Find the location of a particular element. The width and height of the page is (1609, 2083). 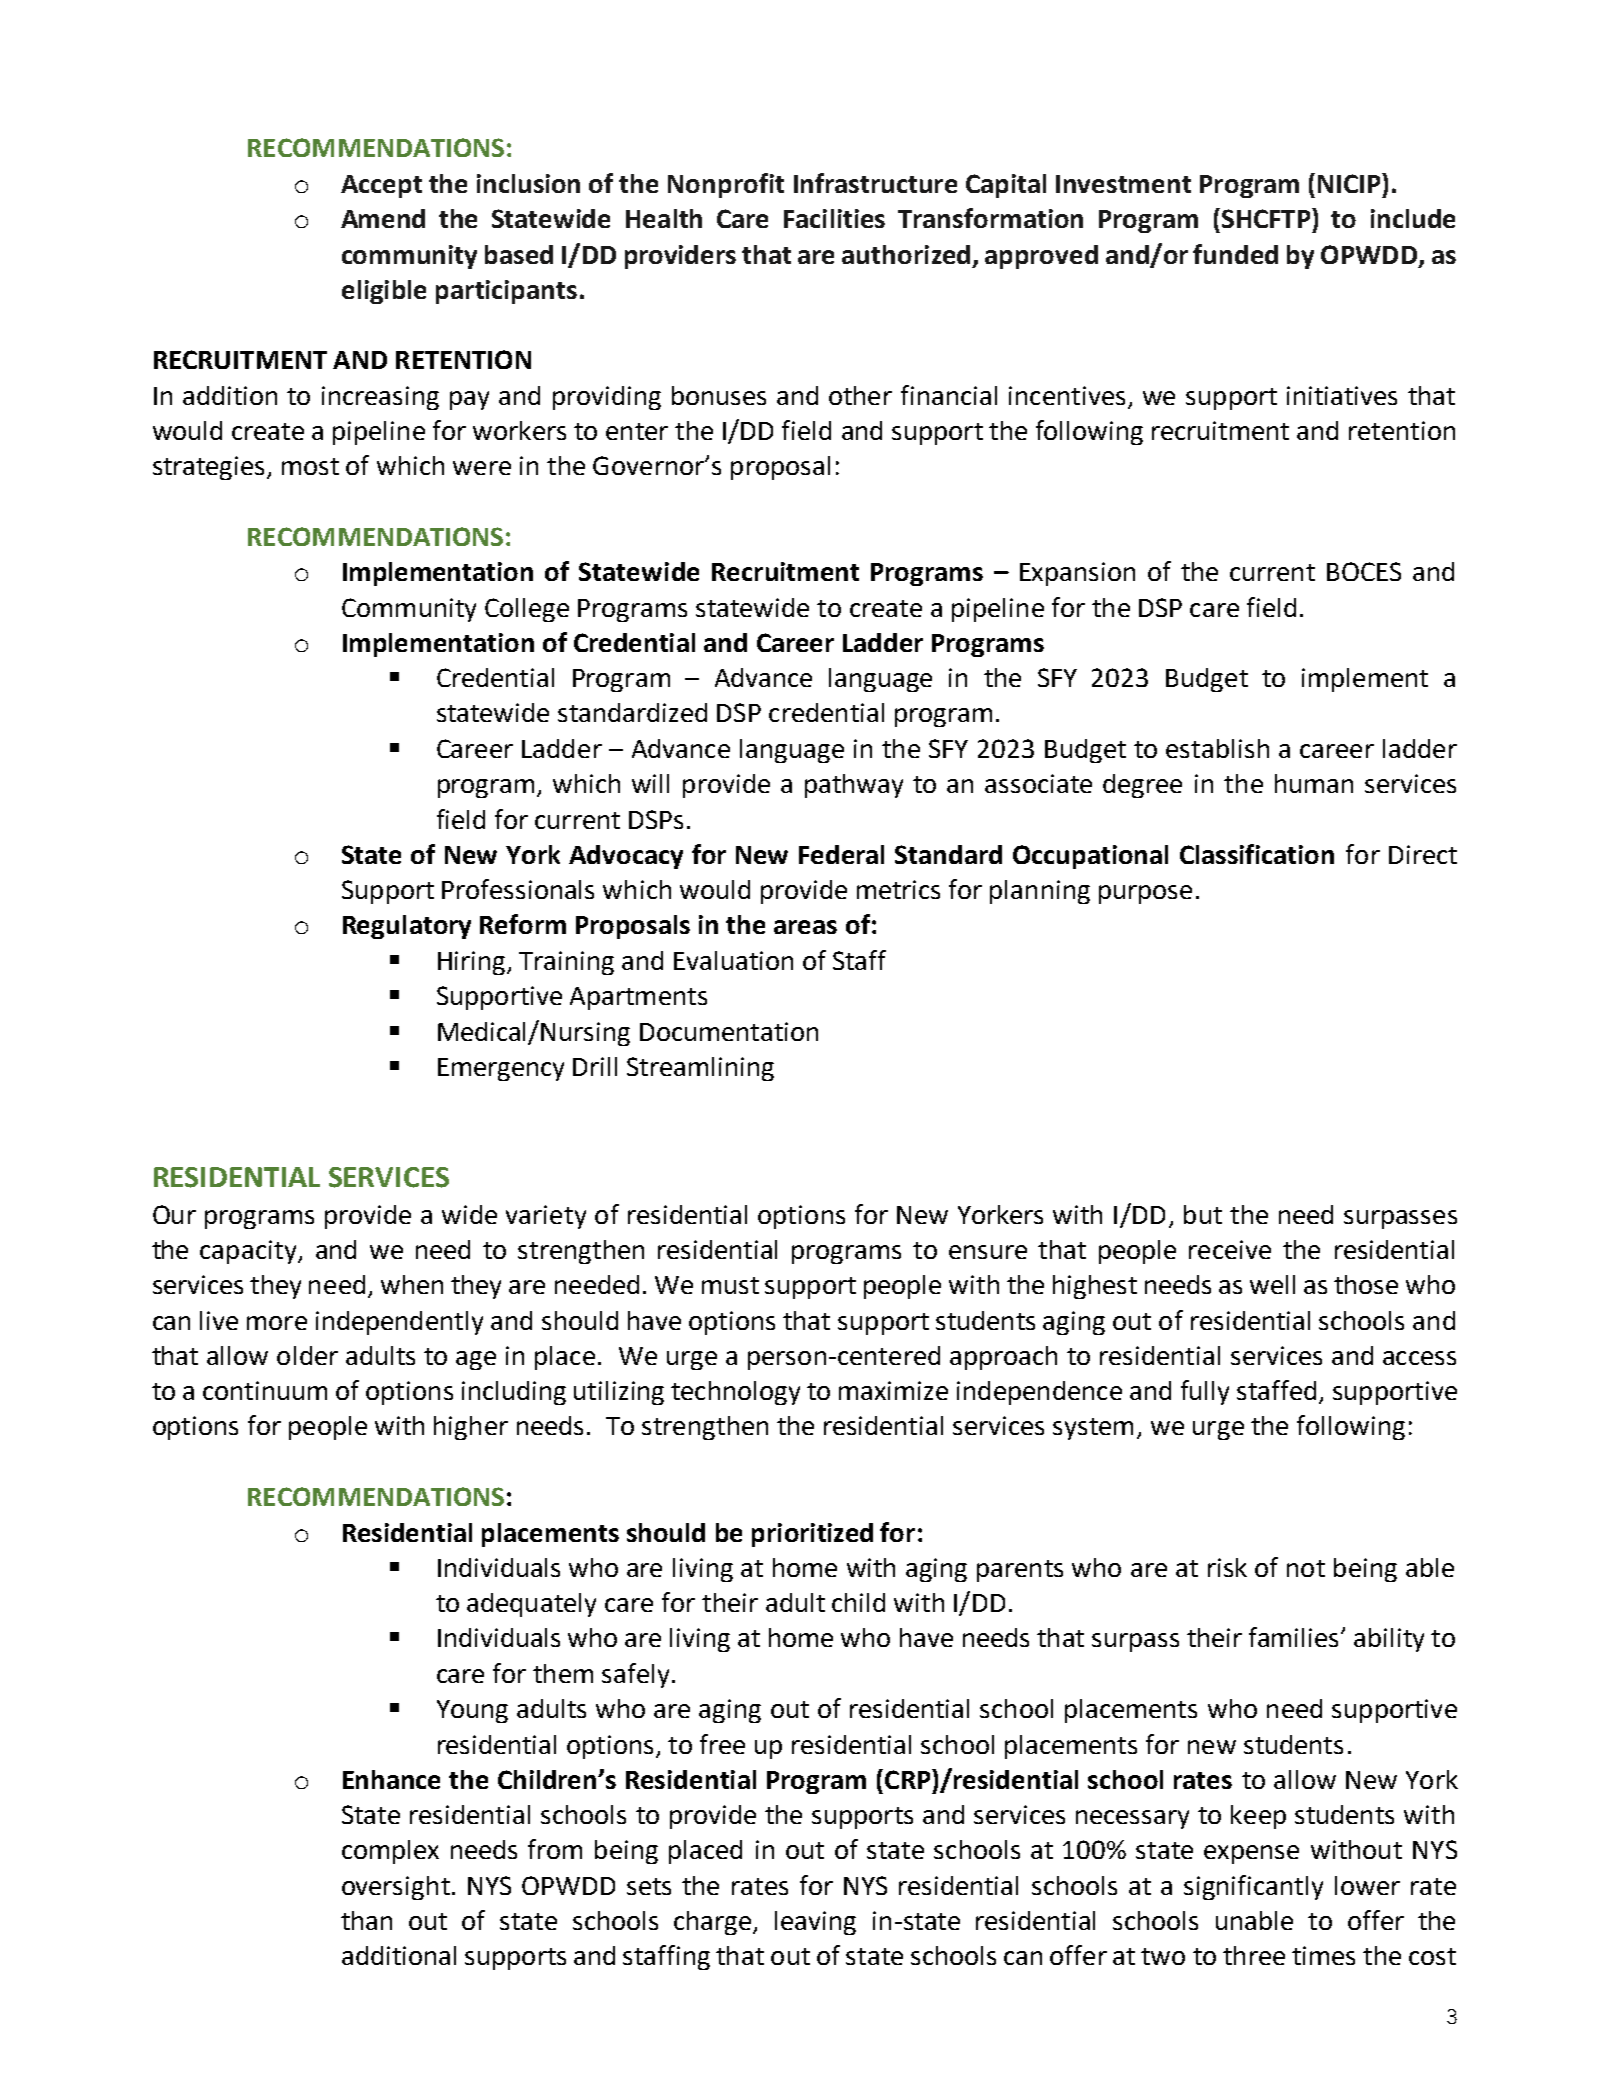

prioritized is located at coordinates (812, 1535).
